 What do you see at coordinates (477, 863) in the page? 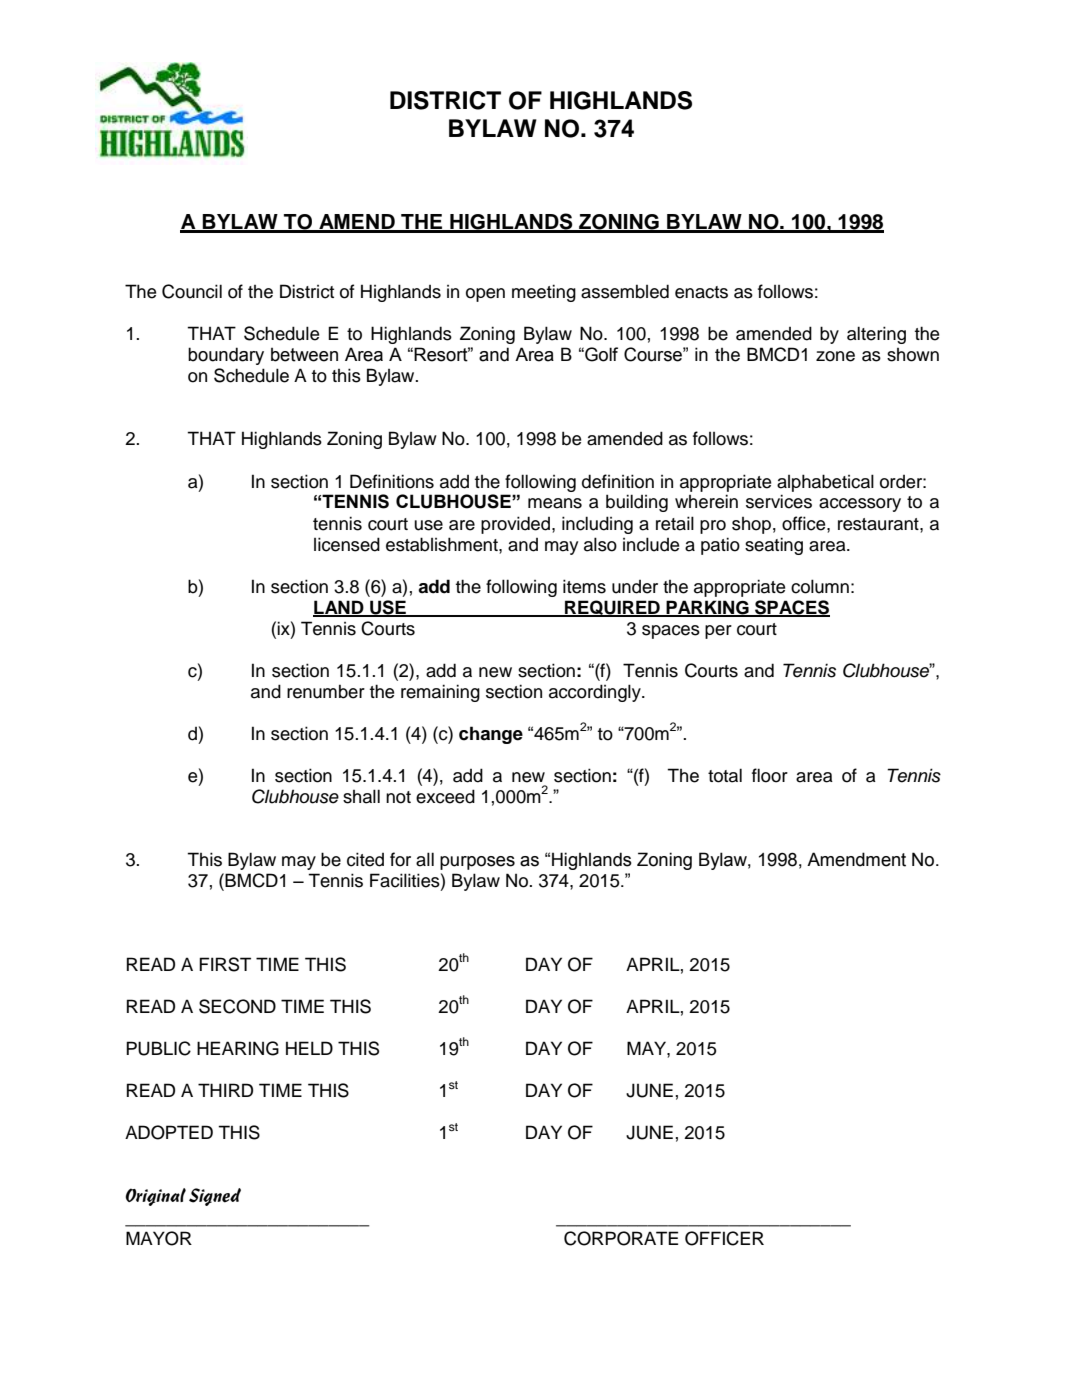
I see `purposes` at bounding box center [477, 863].
